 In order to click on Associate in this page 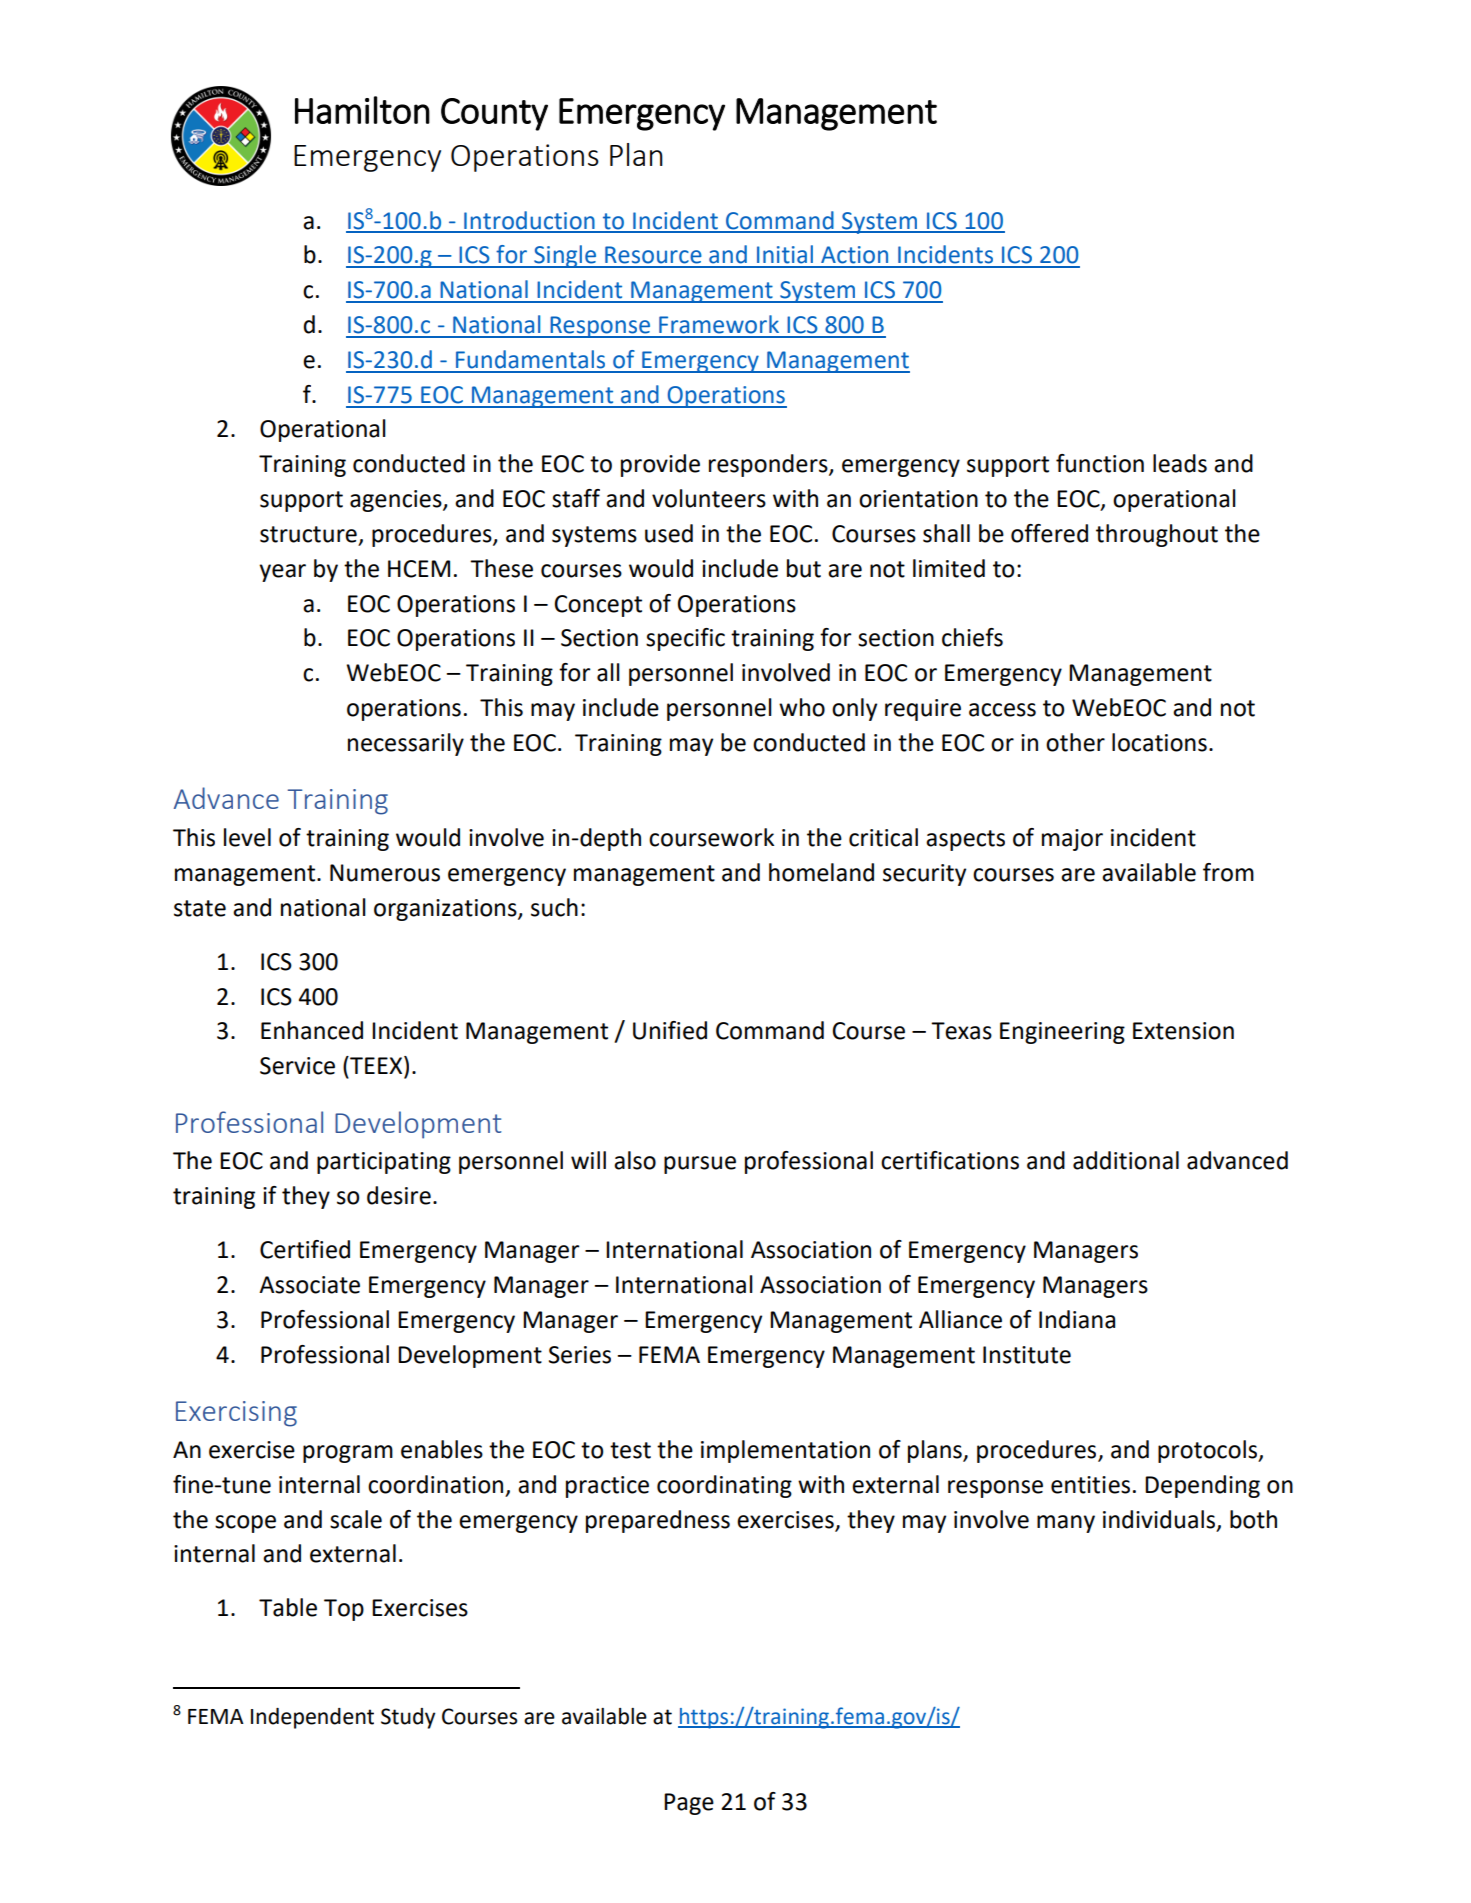, I will do `click(309, 1285)`.
